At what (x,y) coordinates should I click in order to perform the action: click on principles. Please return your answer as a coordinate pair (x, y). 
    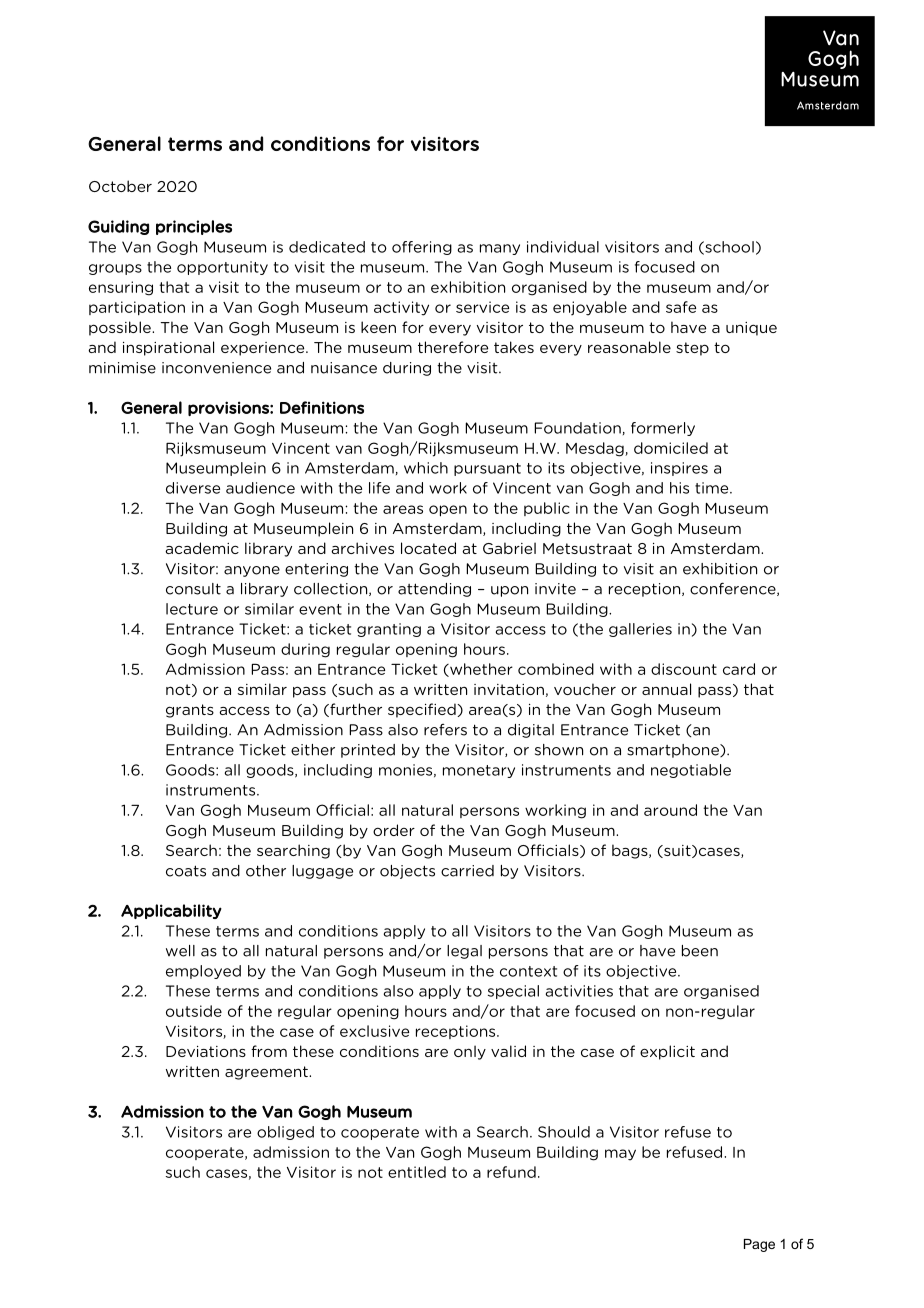
    Looking at the image, I should click on (194, 227).
